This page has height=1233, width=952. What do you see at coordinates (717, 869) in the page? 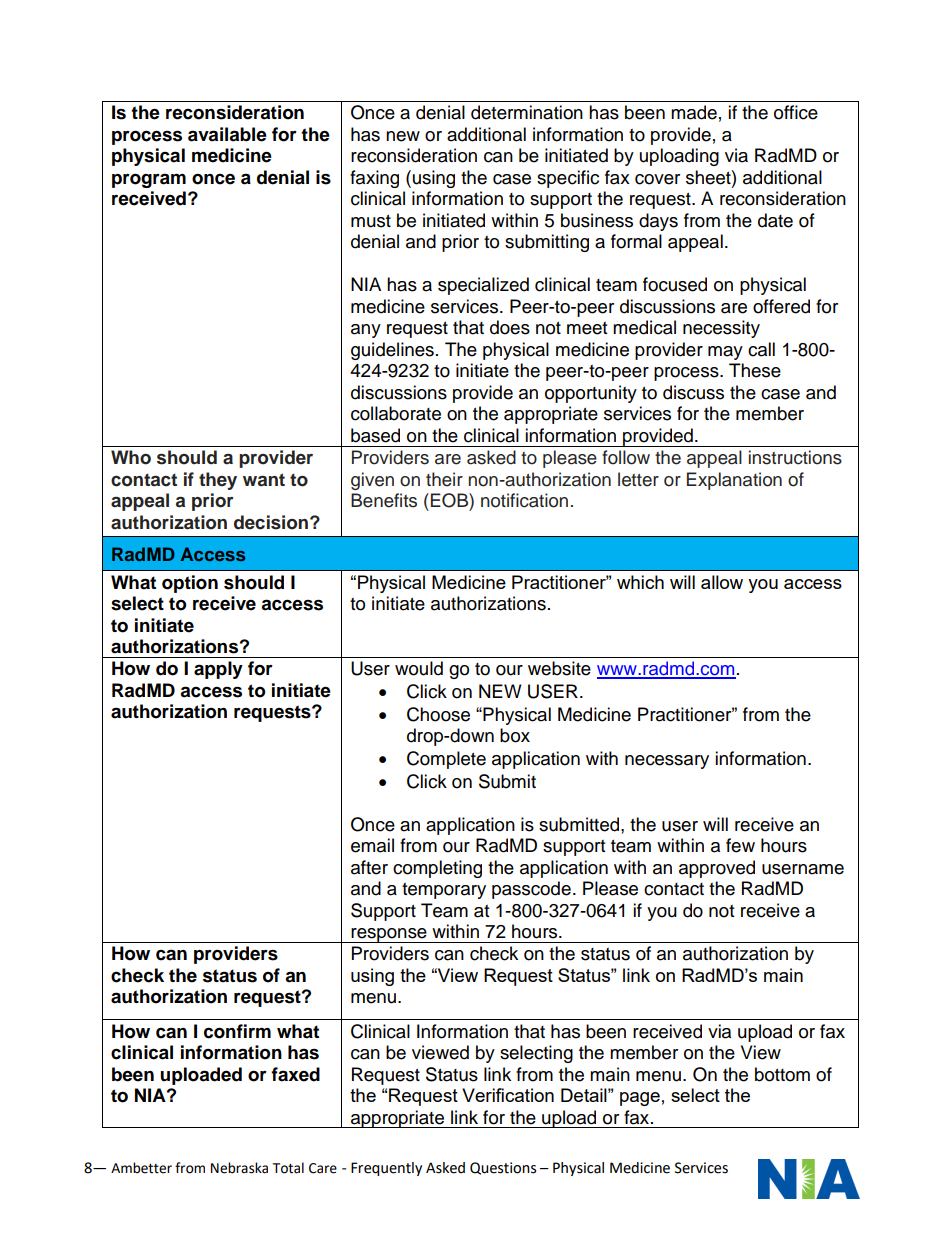
I see `approved` at bounding box center [717, 869].
